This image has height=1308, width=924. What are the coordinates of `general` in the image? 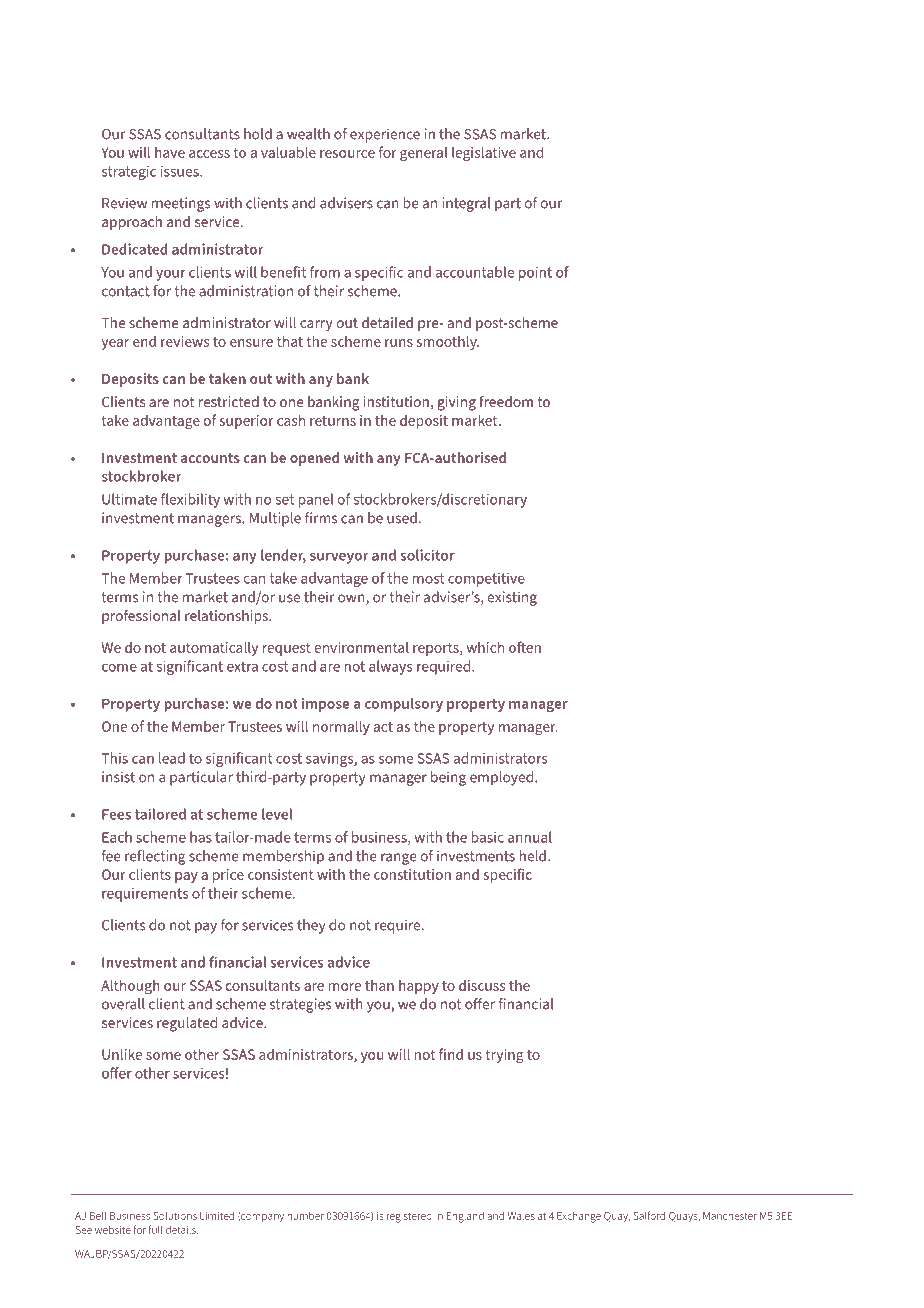 It's located at (424, 153).
